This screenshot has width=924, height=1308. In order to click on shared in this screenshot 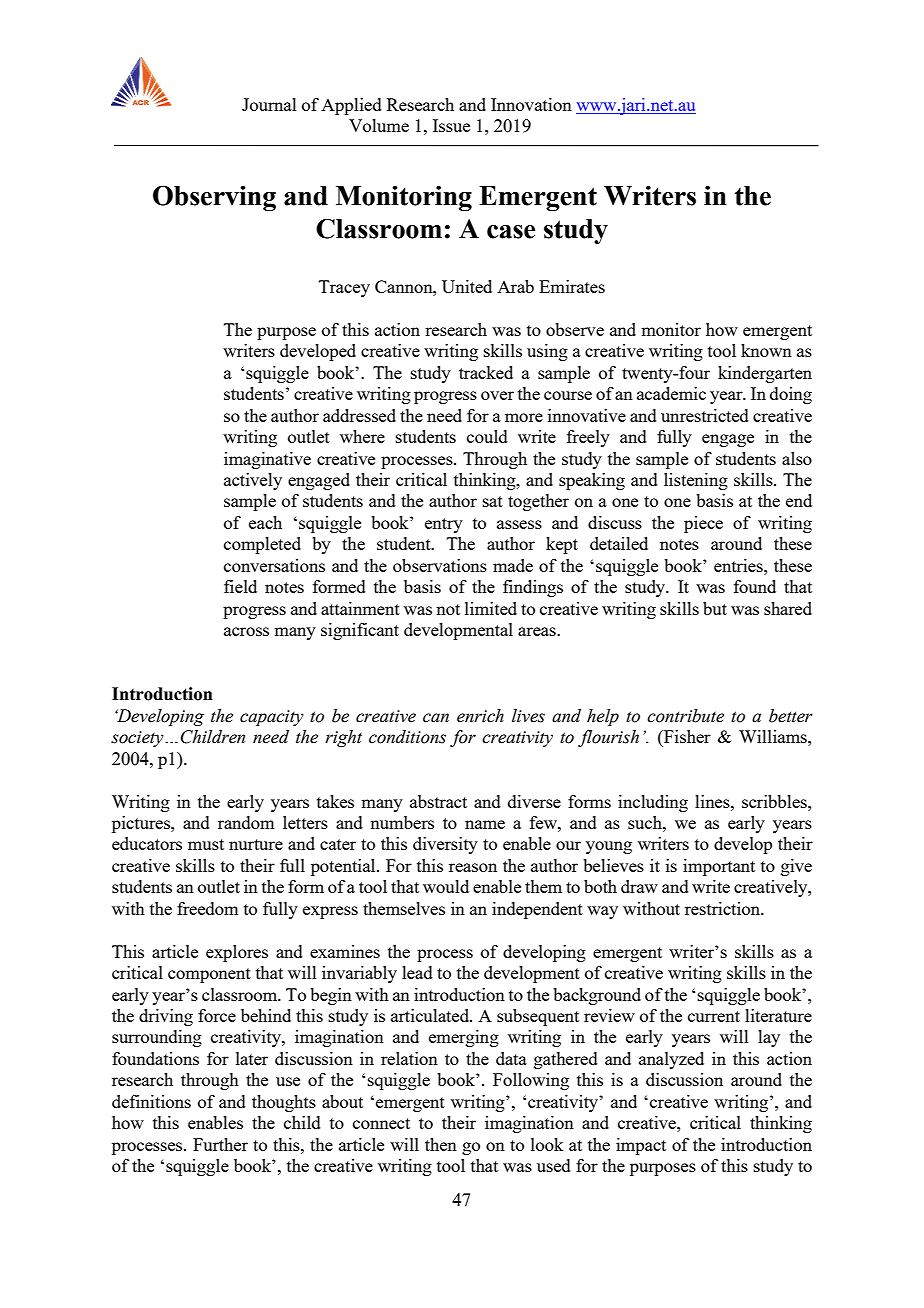, I will do `click(788, 608)`.
